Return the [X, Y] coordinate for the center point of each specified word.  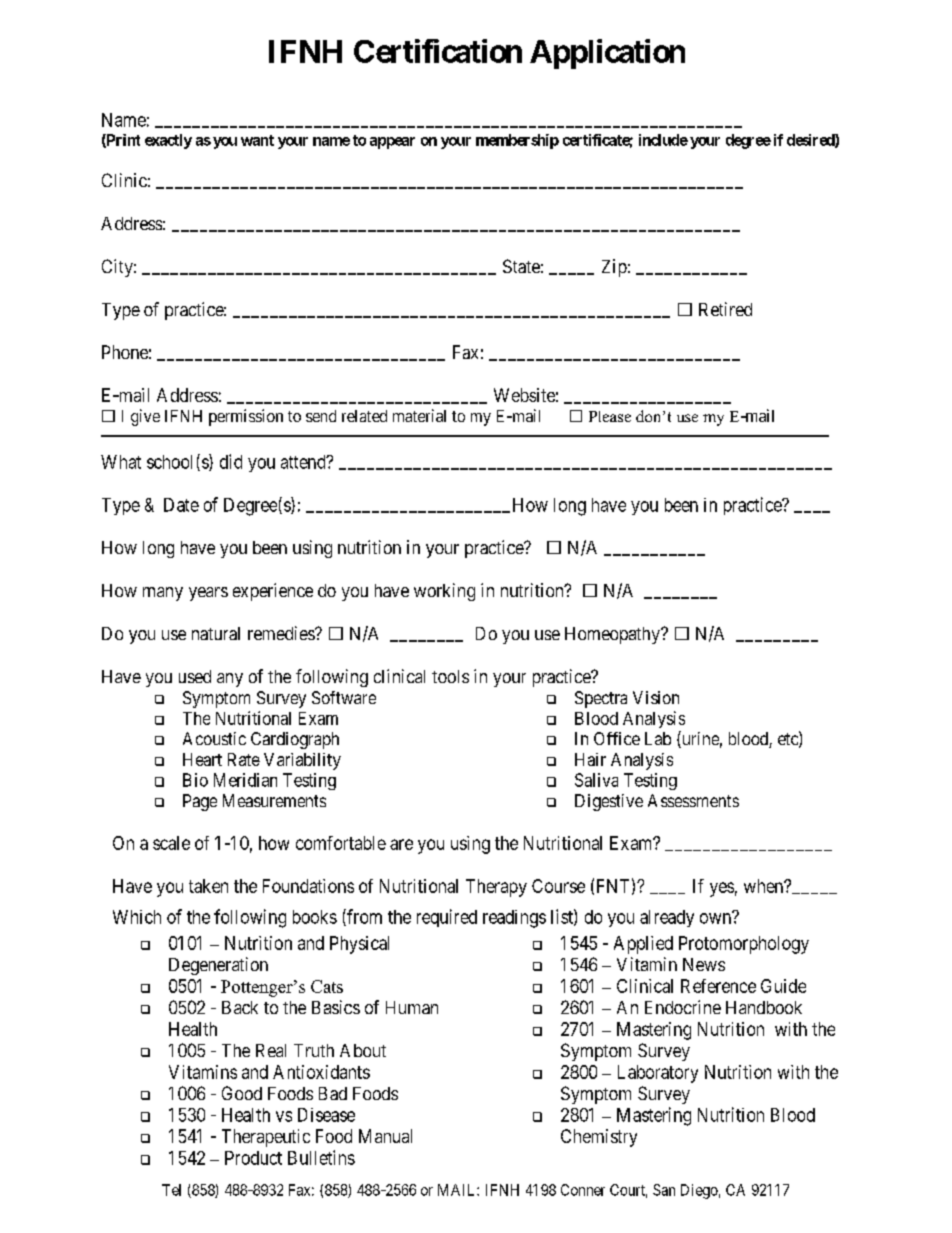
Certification [438, 51]
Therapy [496, 888]
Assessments [693, 800]
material [419, 415]
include [663, 140]
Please [610, 416]
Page [200, 802]
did [231, 461]
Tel [171, 1190]
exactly [168, 141]
